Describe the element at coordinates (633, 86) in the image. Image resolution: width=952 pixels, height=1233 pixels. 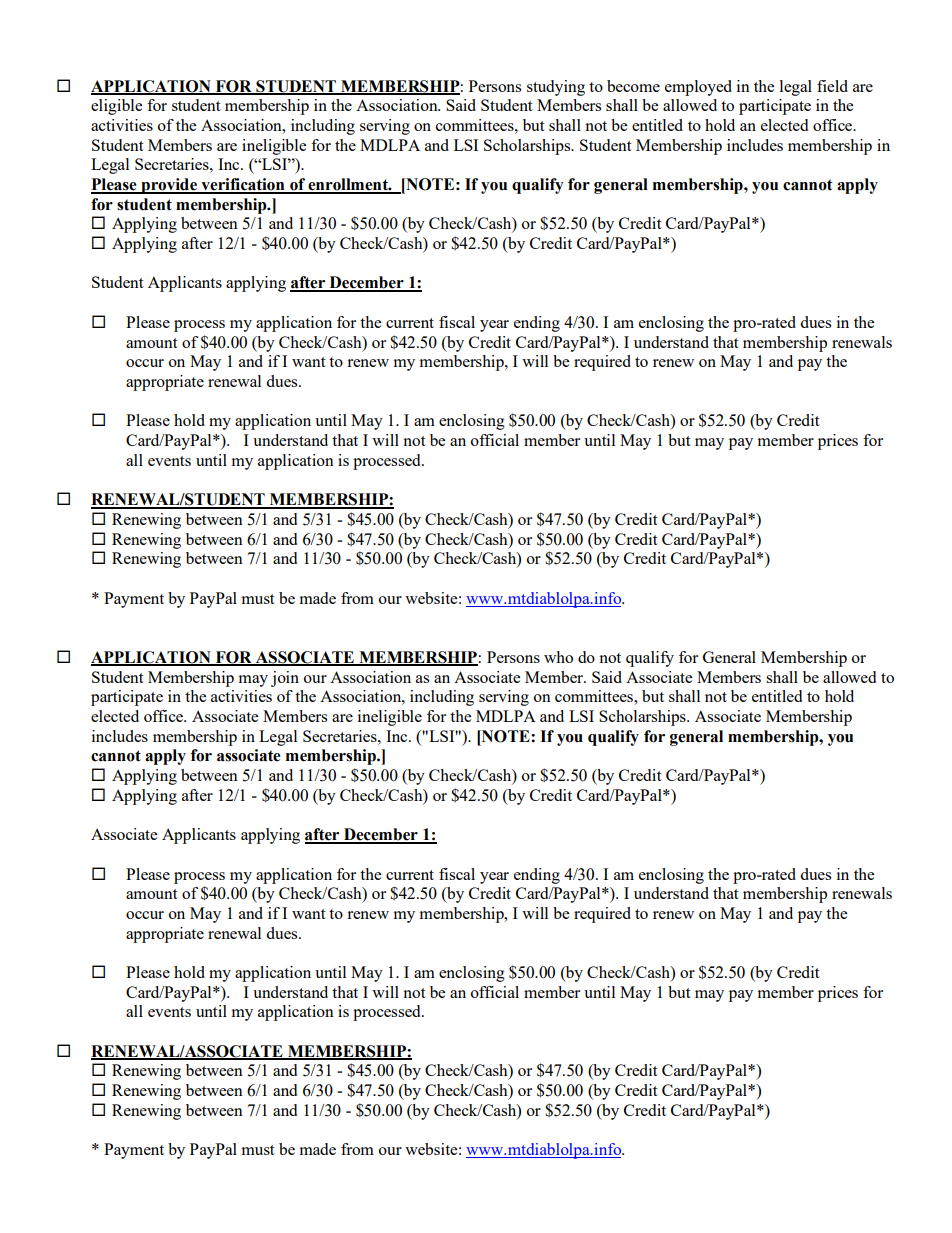
I see `become` at that location.
